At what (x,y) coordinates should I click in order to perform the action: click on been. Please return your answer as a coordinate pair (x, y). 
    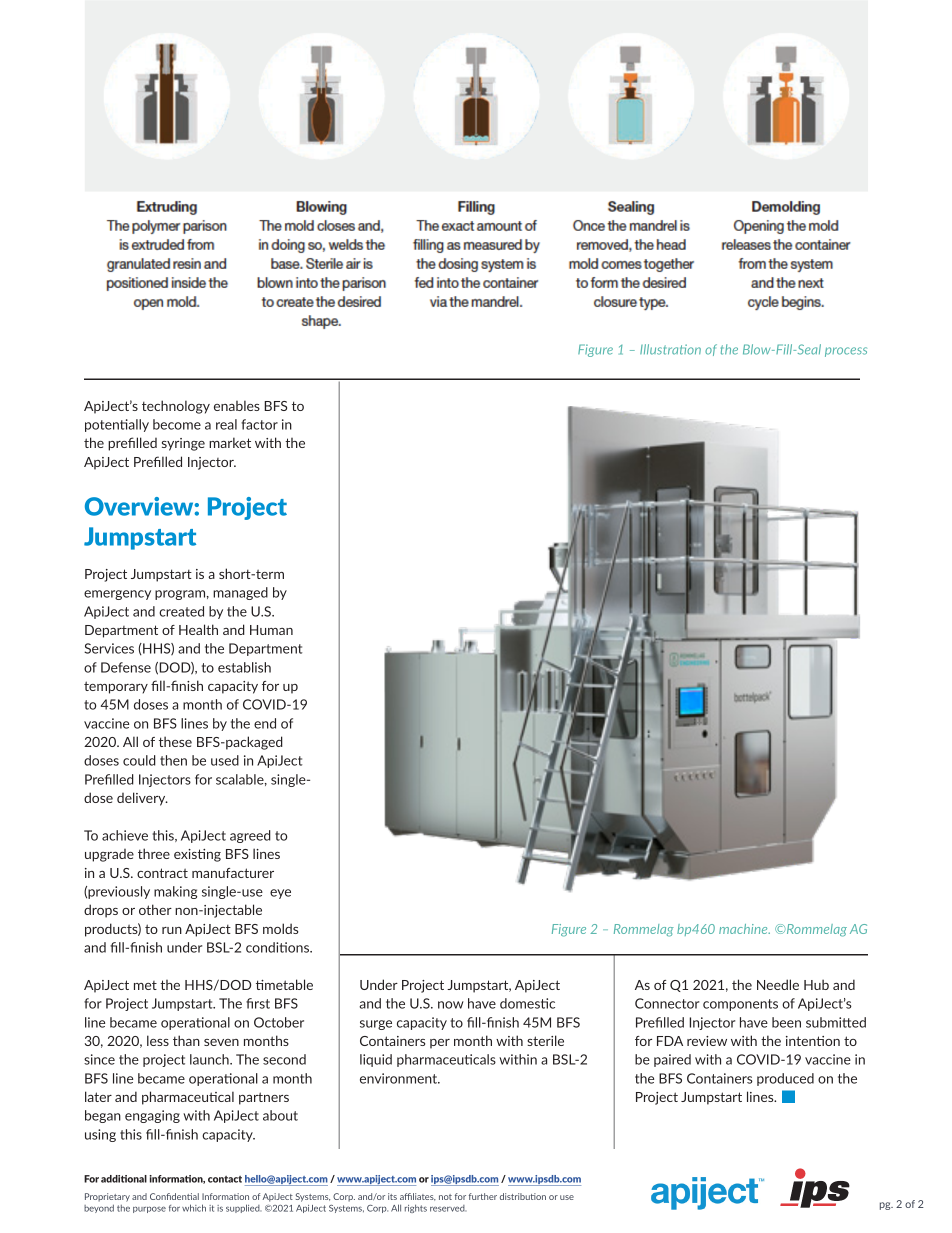
    Looking at the image, I should click on (786, 1022).
